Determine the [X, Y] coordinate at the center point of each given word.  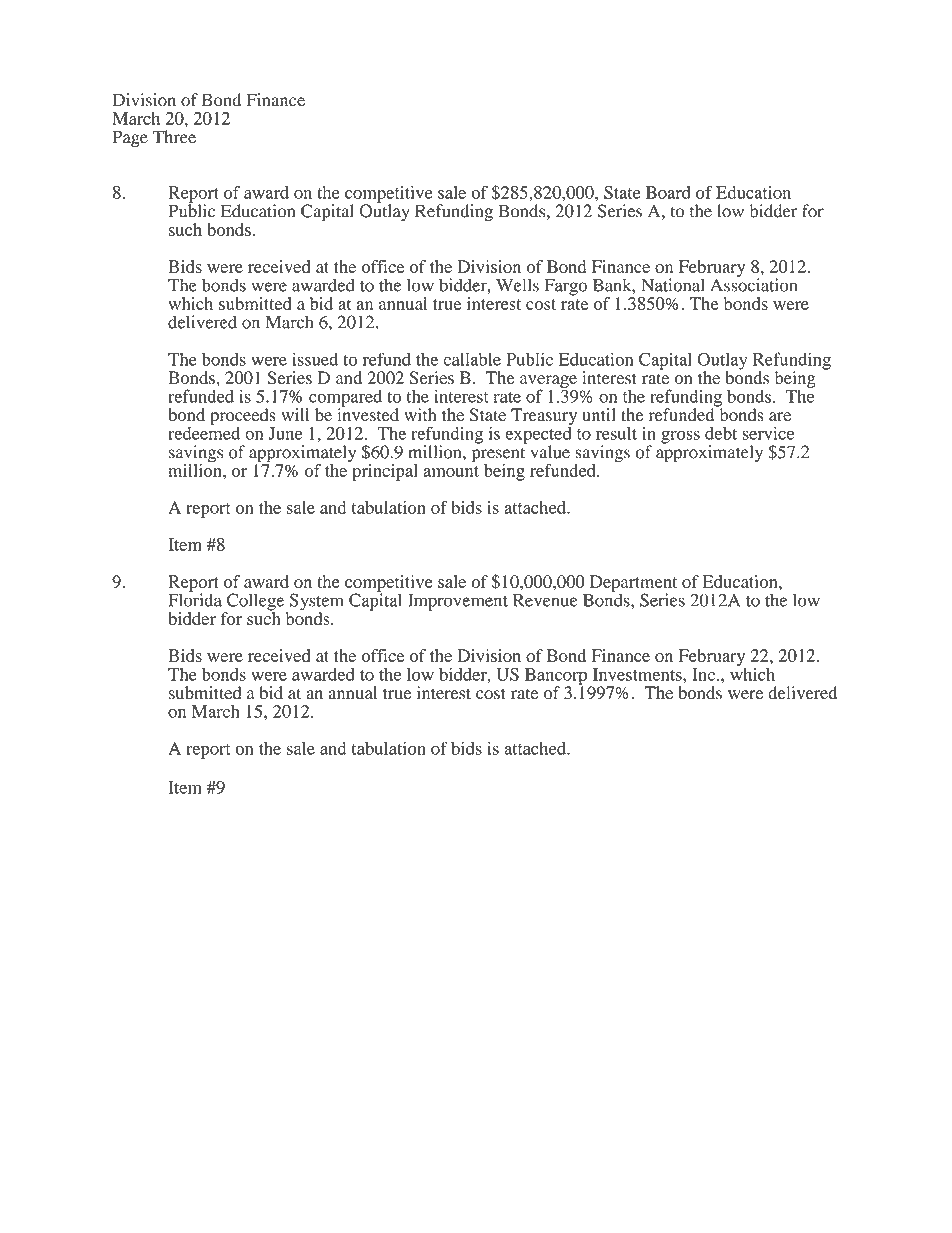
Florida [195, 599]
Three [174, 137]
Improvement [458, 602]
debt [721, 433]
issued [315, 359]
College [256, 603]
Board [668, 192]
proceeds [243, 416]
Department [633, 584]
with [420, 414]
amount [451, 471]
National [673, 285]
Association [754, 284]
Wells [517, 285]
